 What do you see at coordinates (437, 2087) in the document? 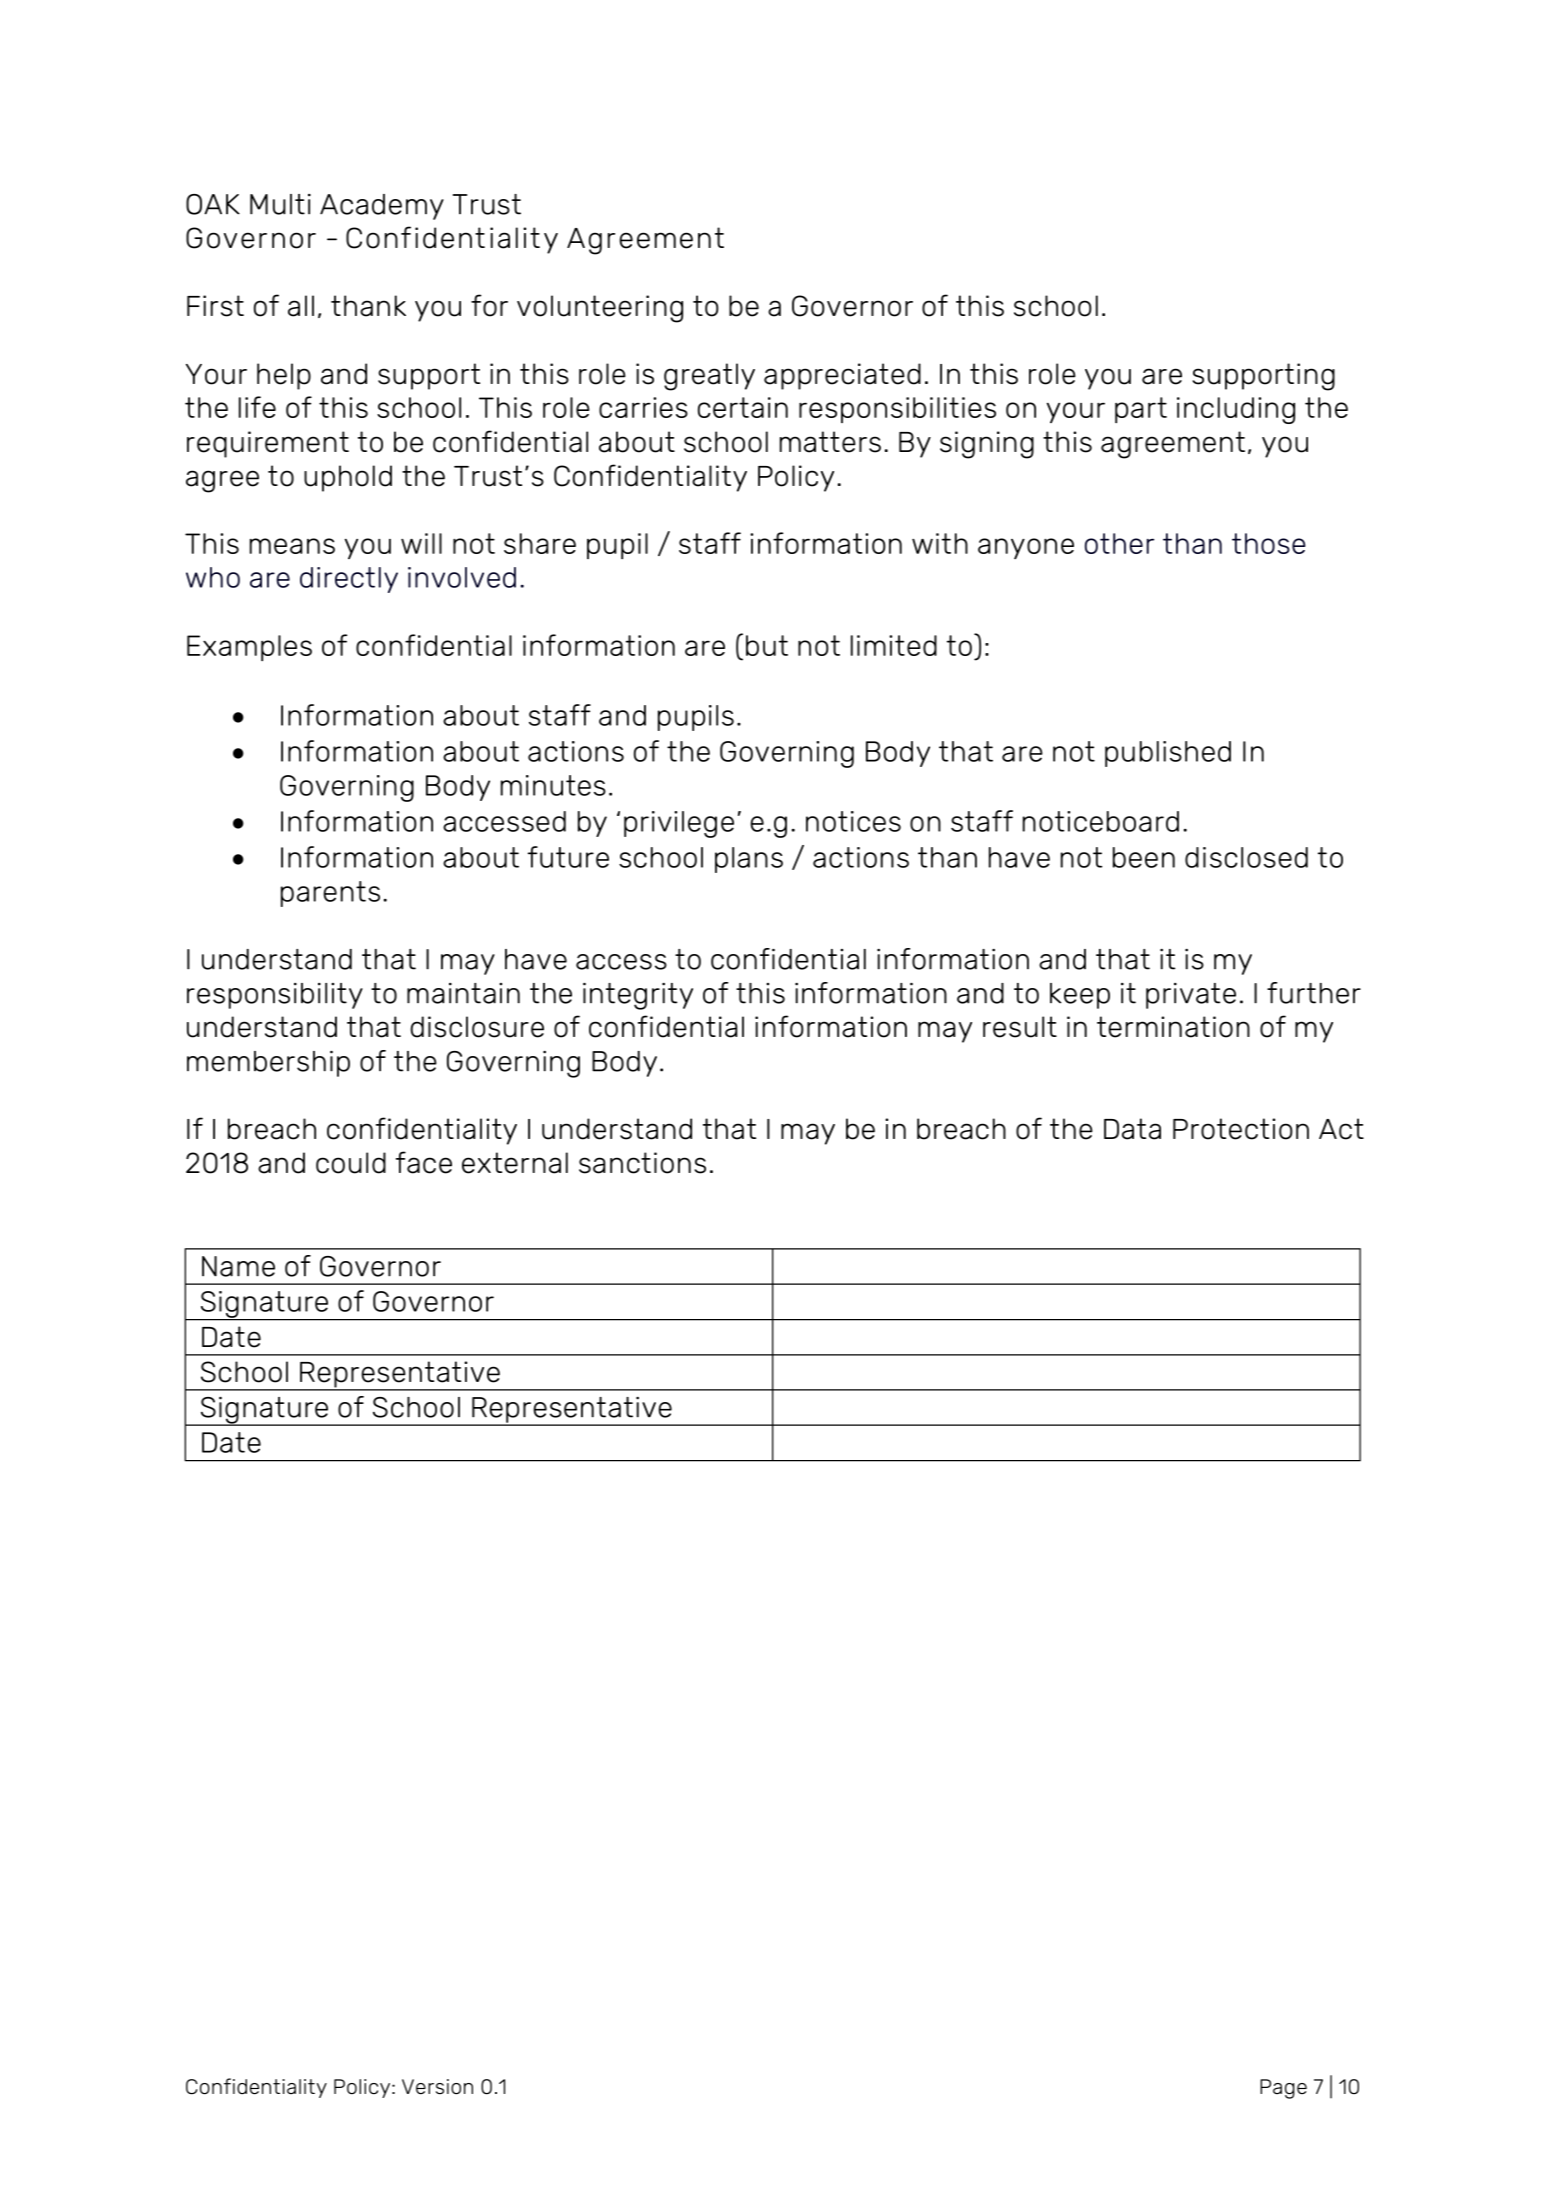
I see `Version` at bounding box center [437, 2087].
